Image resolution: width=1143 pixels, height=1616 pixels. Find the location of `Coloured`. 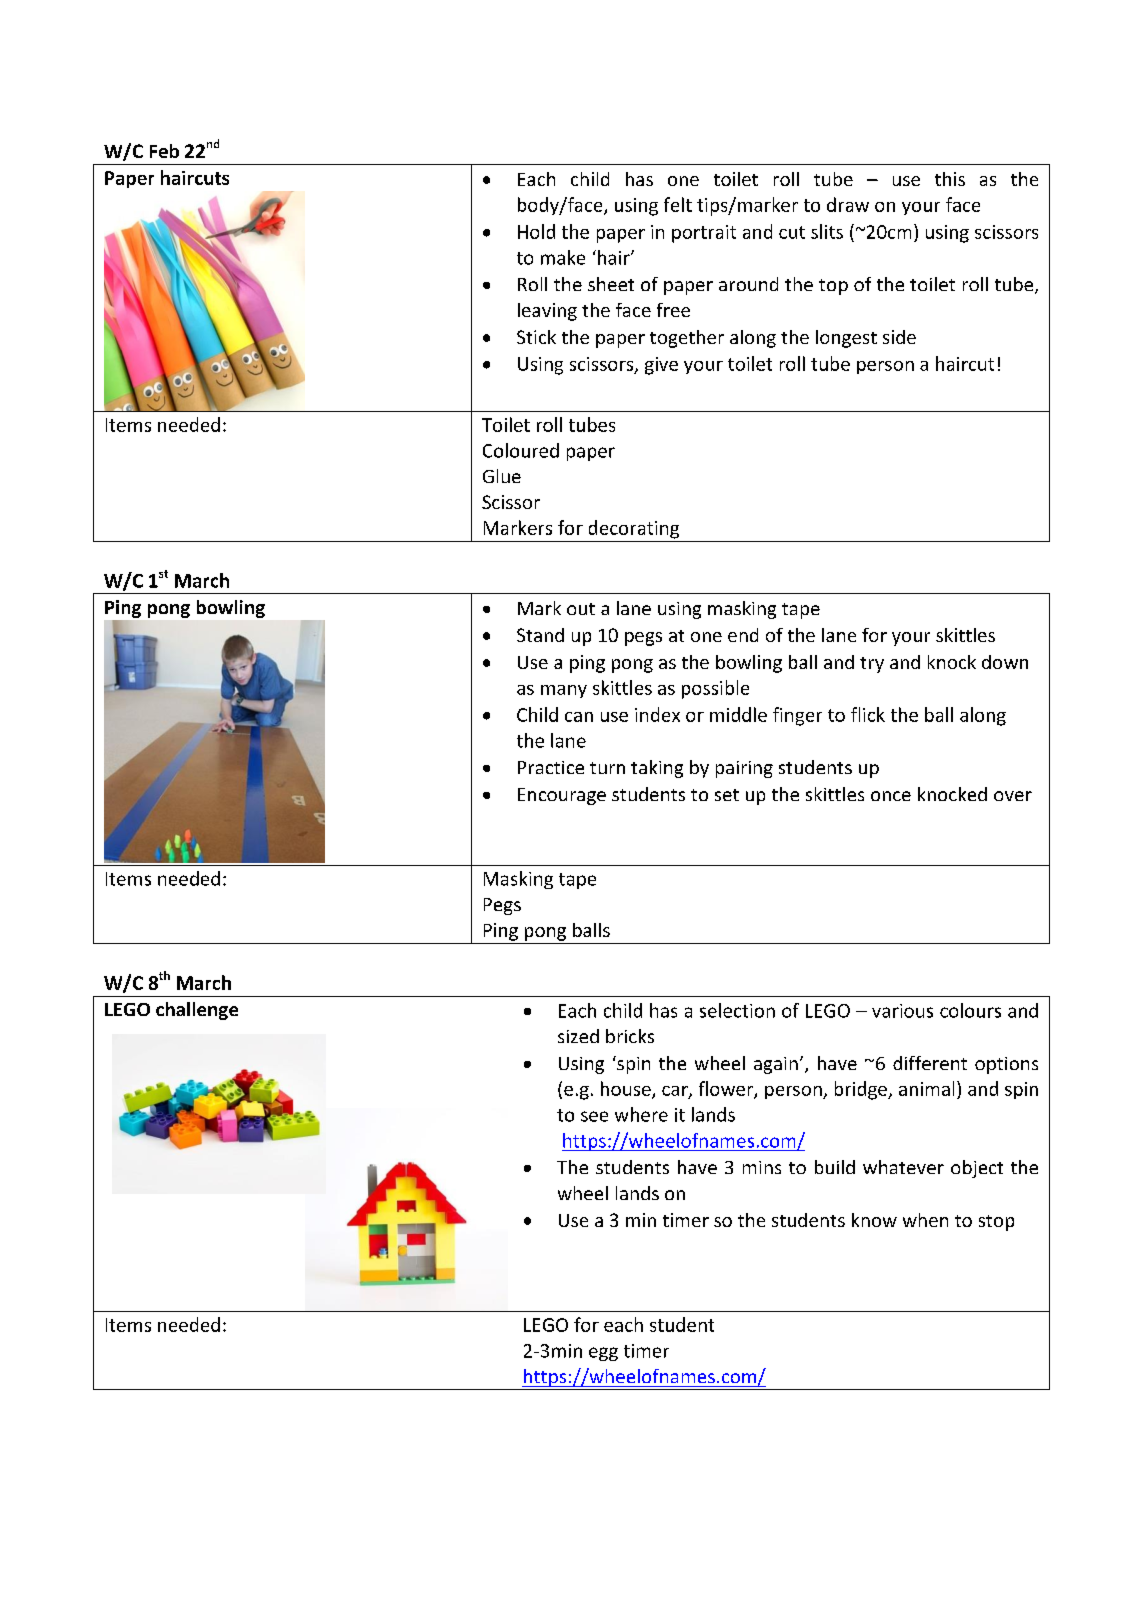

Coloured is located at coordinates (521, 450).
